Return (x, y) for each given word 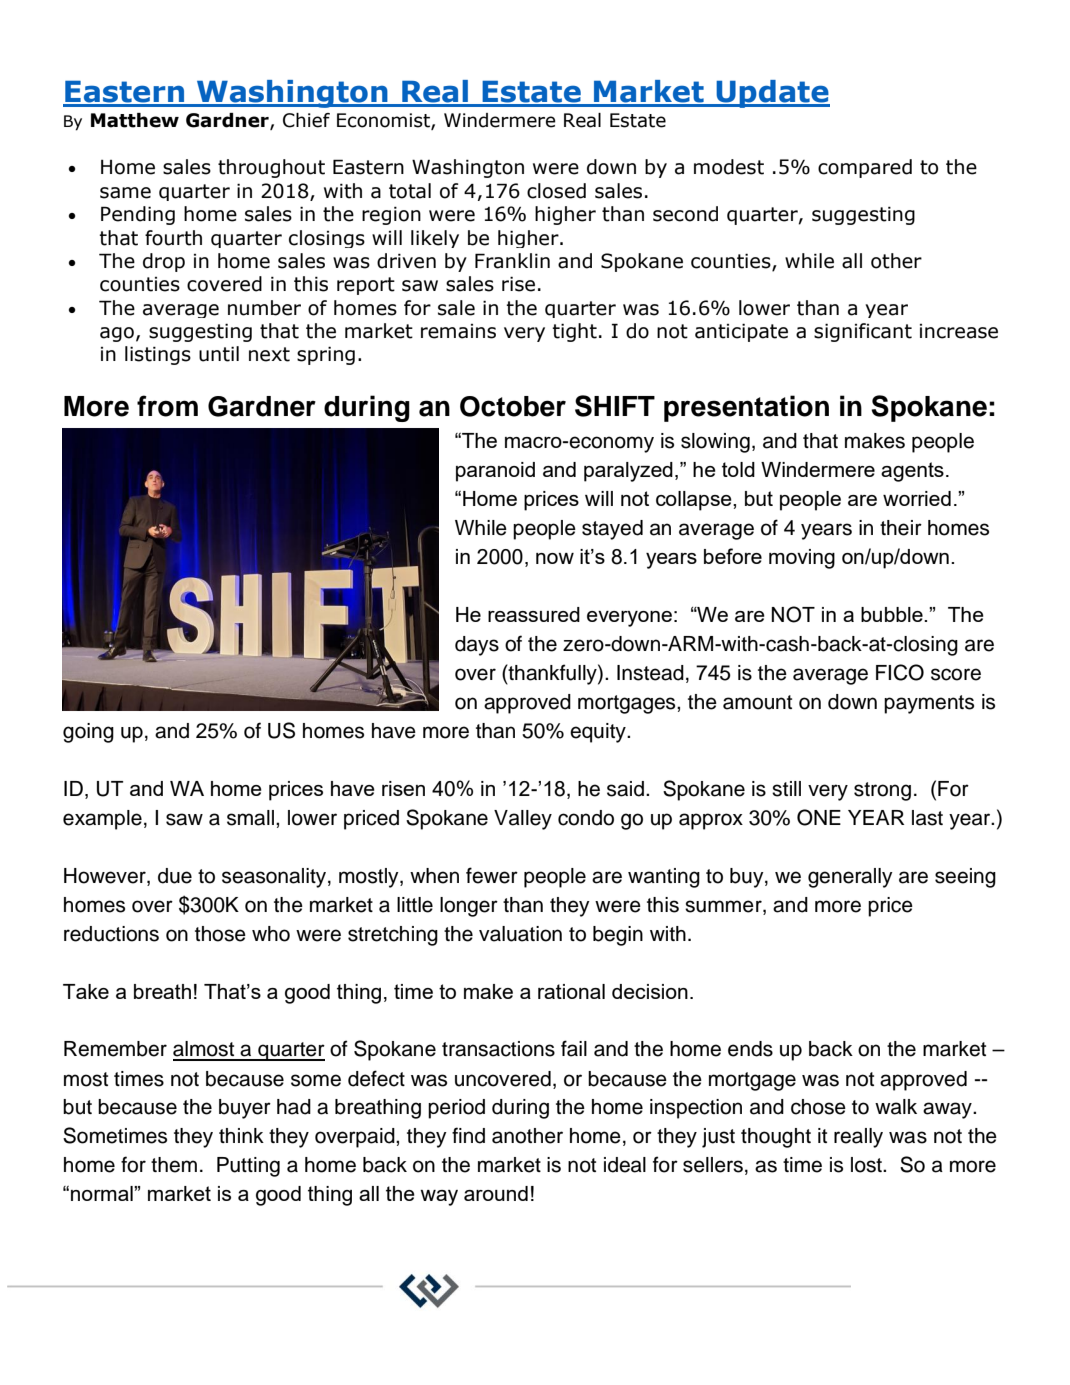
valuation (520, 934)
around (496, 1193)
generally (850, 878)
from (167, 406)
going (88, 733)
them (174, 1165)
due (175, 876)
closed (556, 191)
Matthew (135, 120)
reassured (534, 614)
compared (865, 168)
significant (863, 332)
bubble (893, 614)
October (513, 406)
